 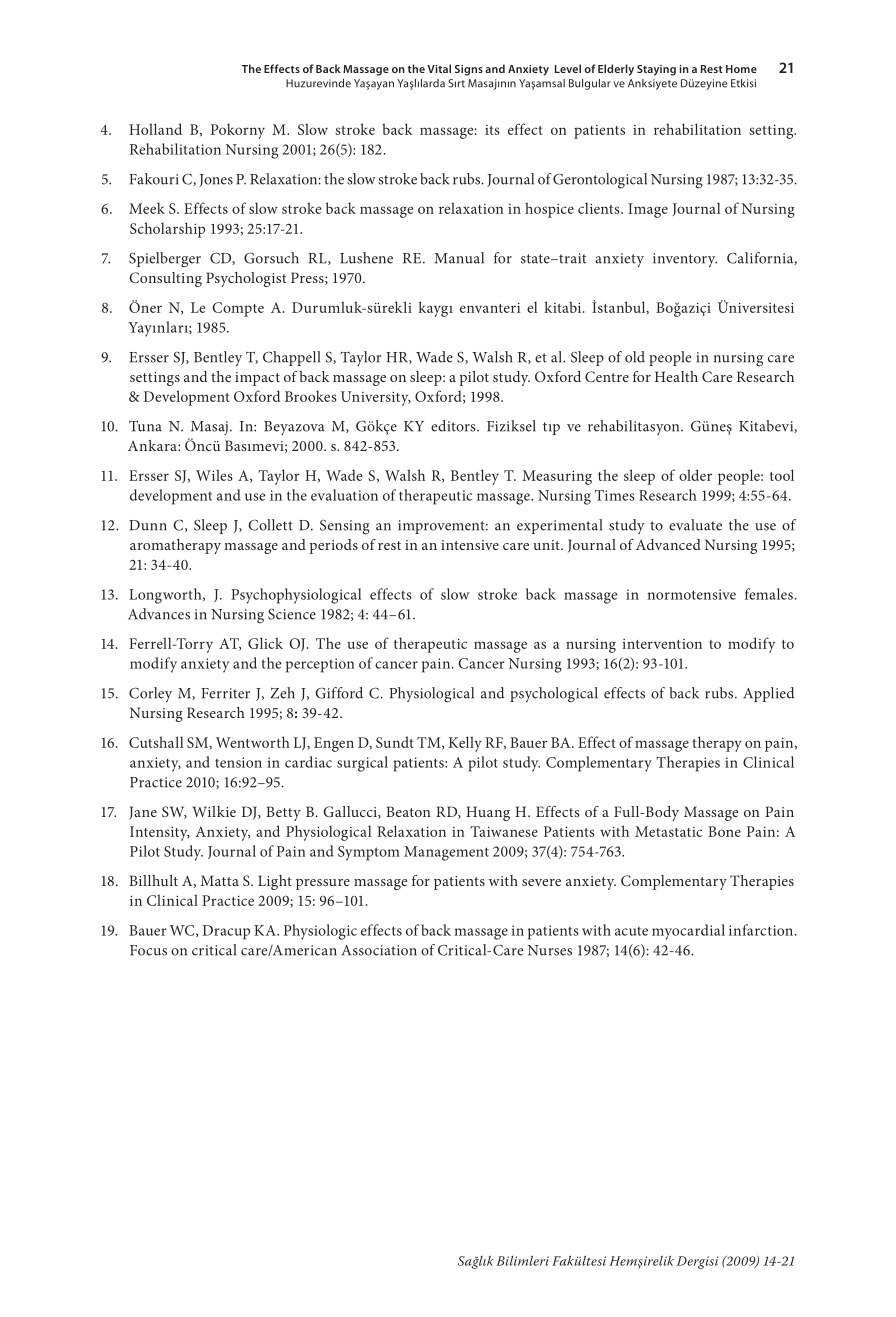 I want to click on Signs, so click(x=469, y=70).
